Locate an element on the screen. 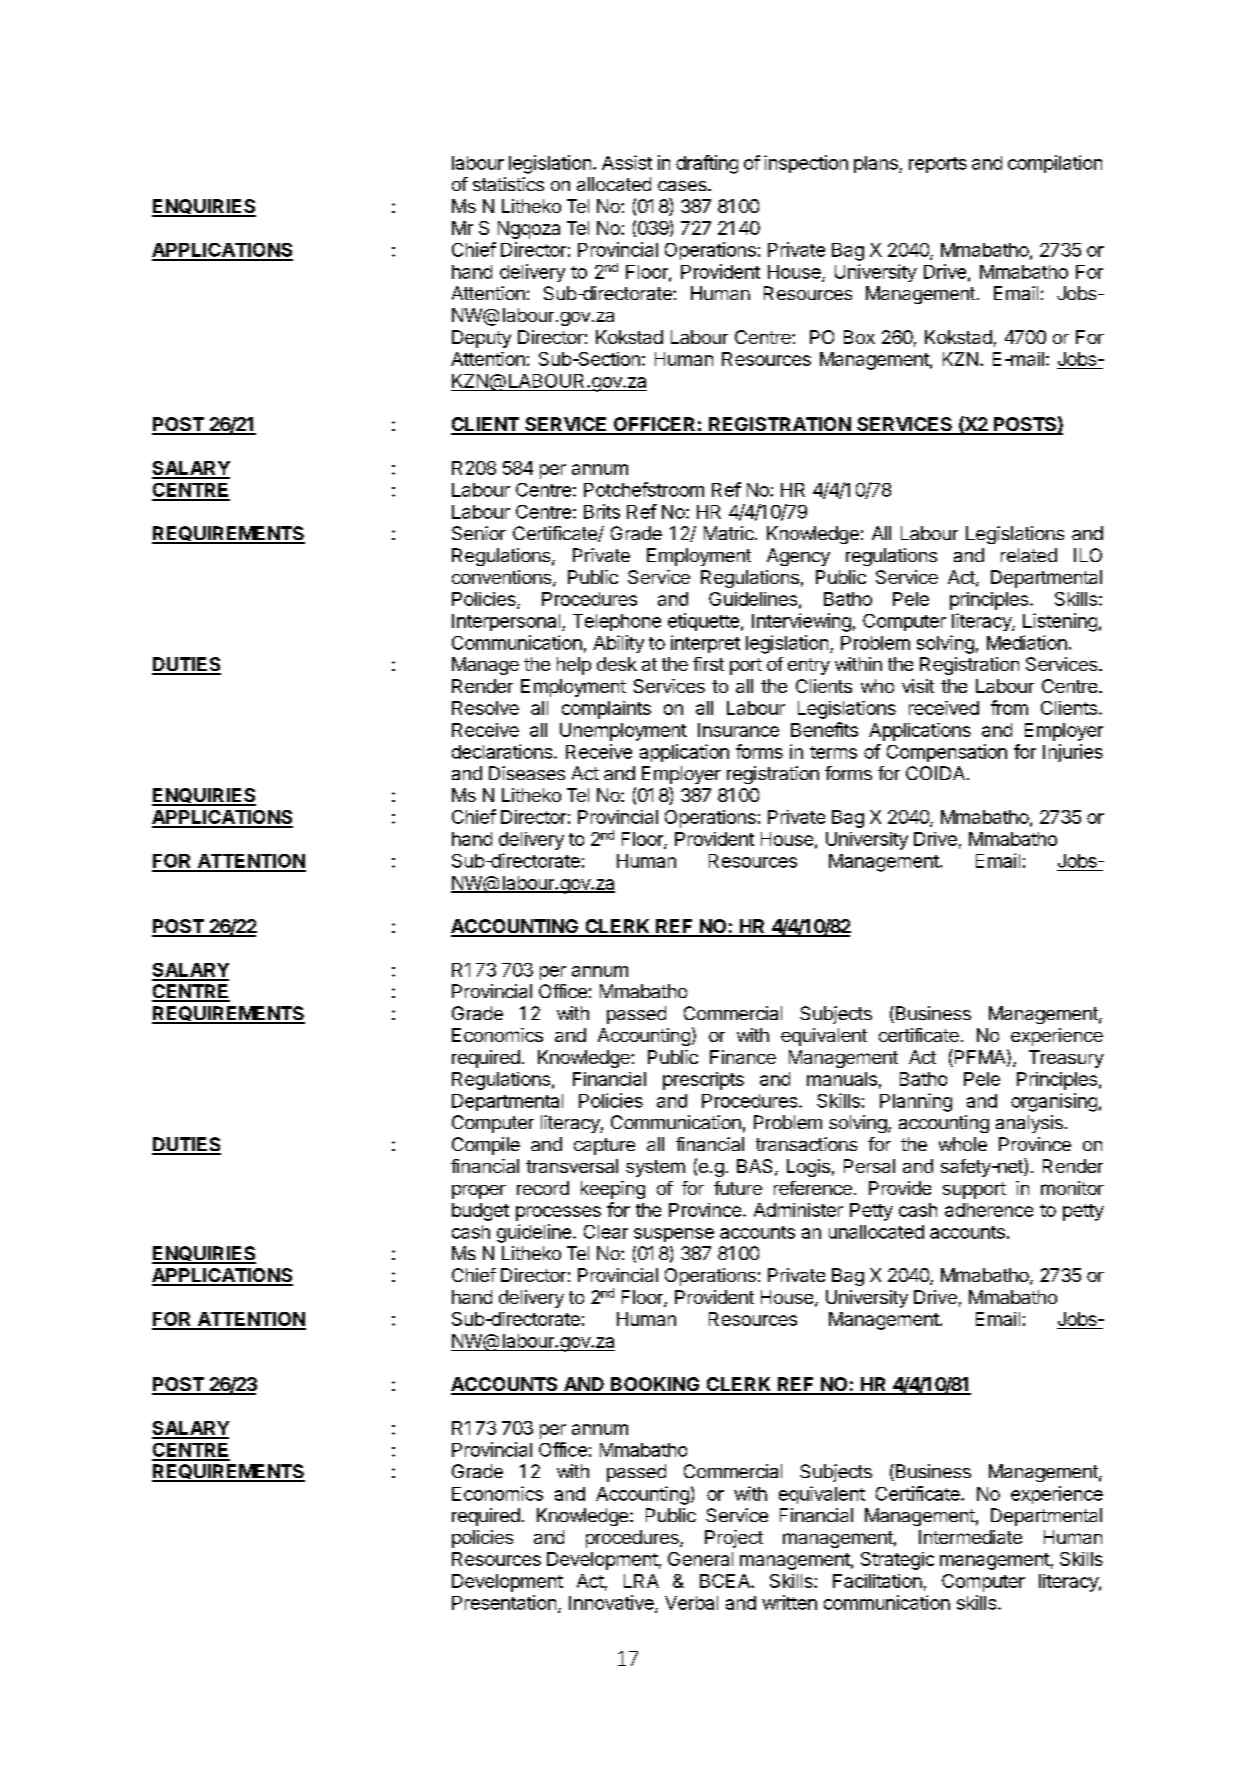 The image size is (1255, 1775). Intermediate is located at coordinates (970, 1537).
